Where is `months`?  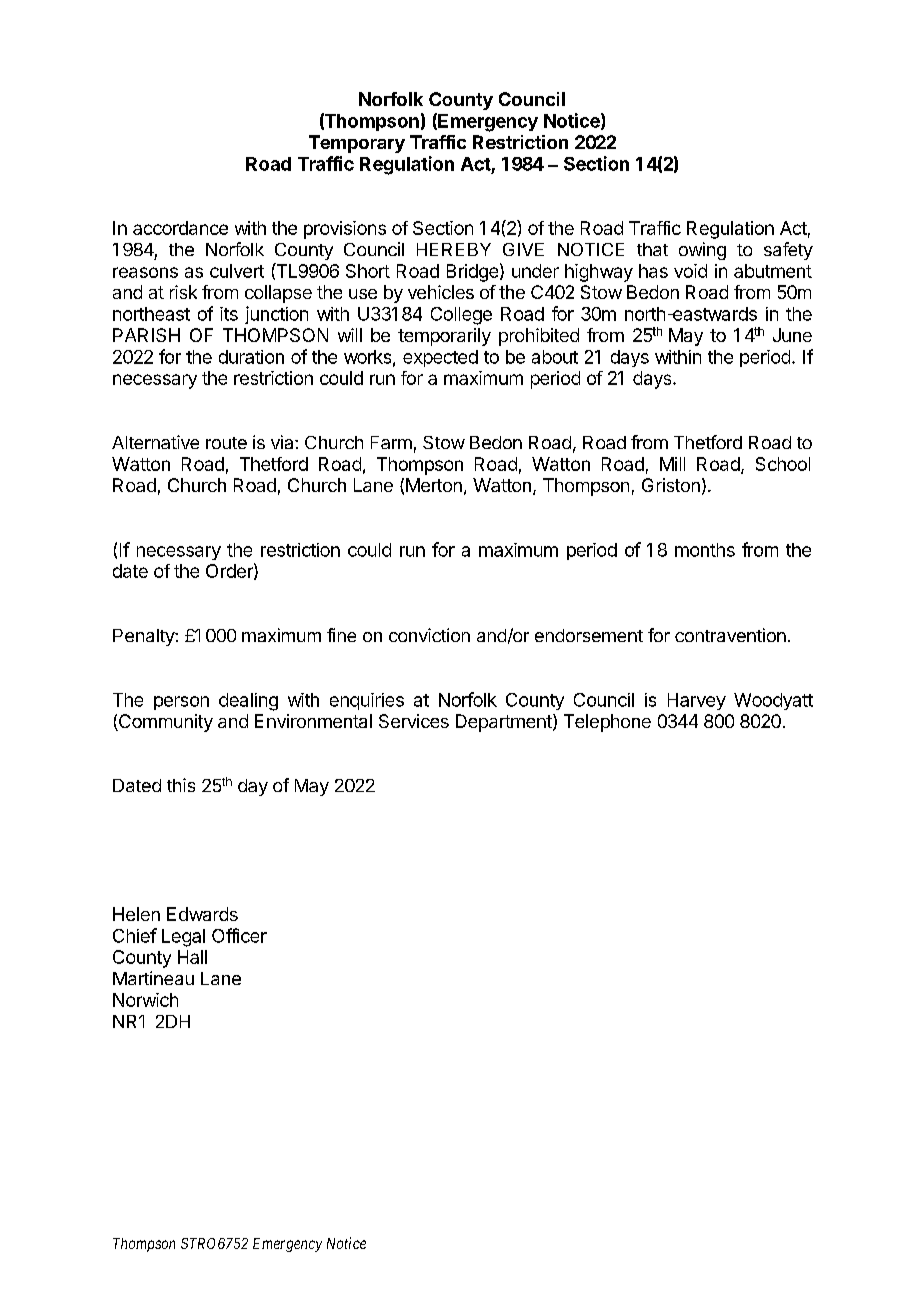
months is located at coordinates (705, 550).
